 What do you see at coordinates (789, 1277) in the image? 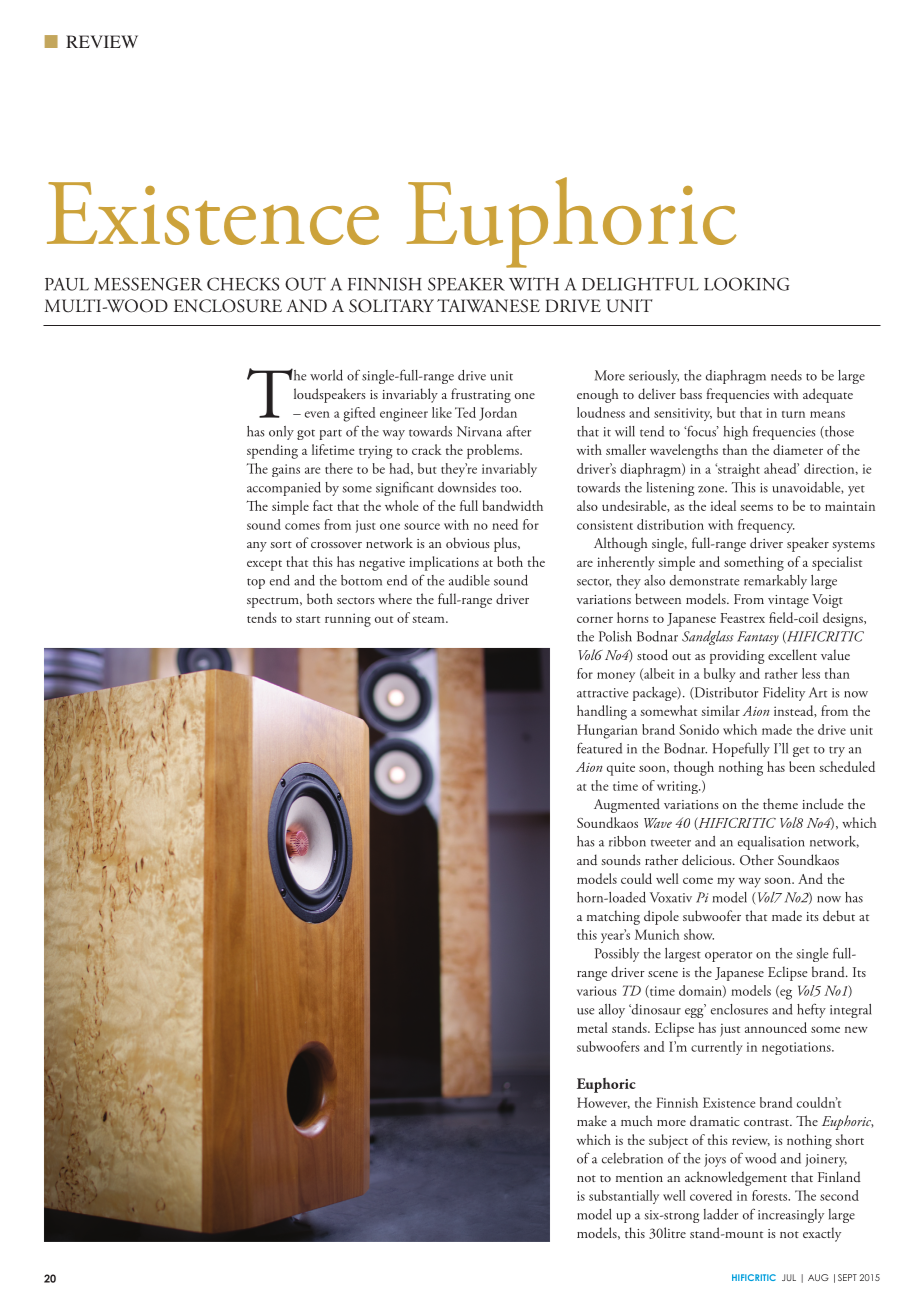
I see `JUL` at bounding box center [789, 1277].
